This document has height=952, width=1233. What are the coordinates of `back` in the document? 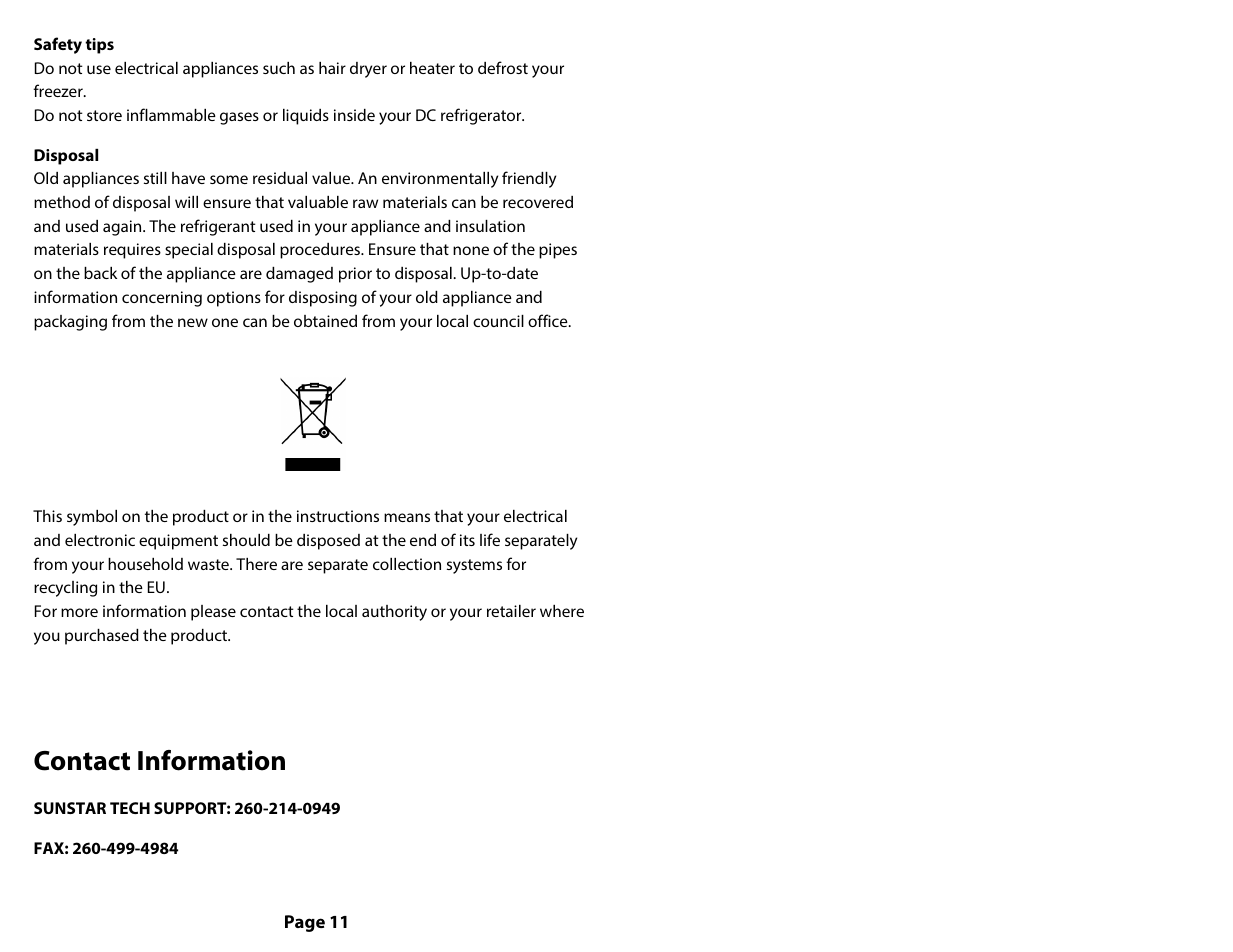 It's located at (100, 273).
